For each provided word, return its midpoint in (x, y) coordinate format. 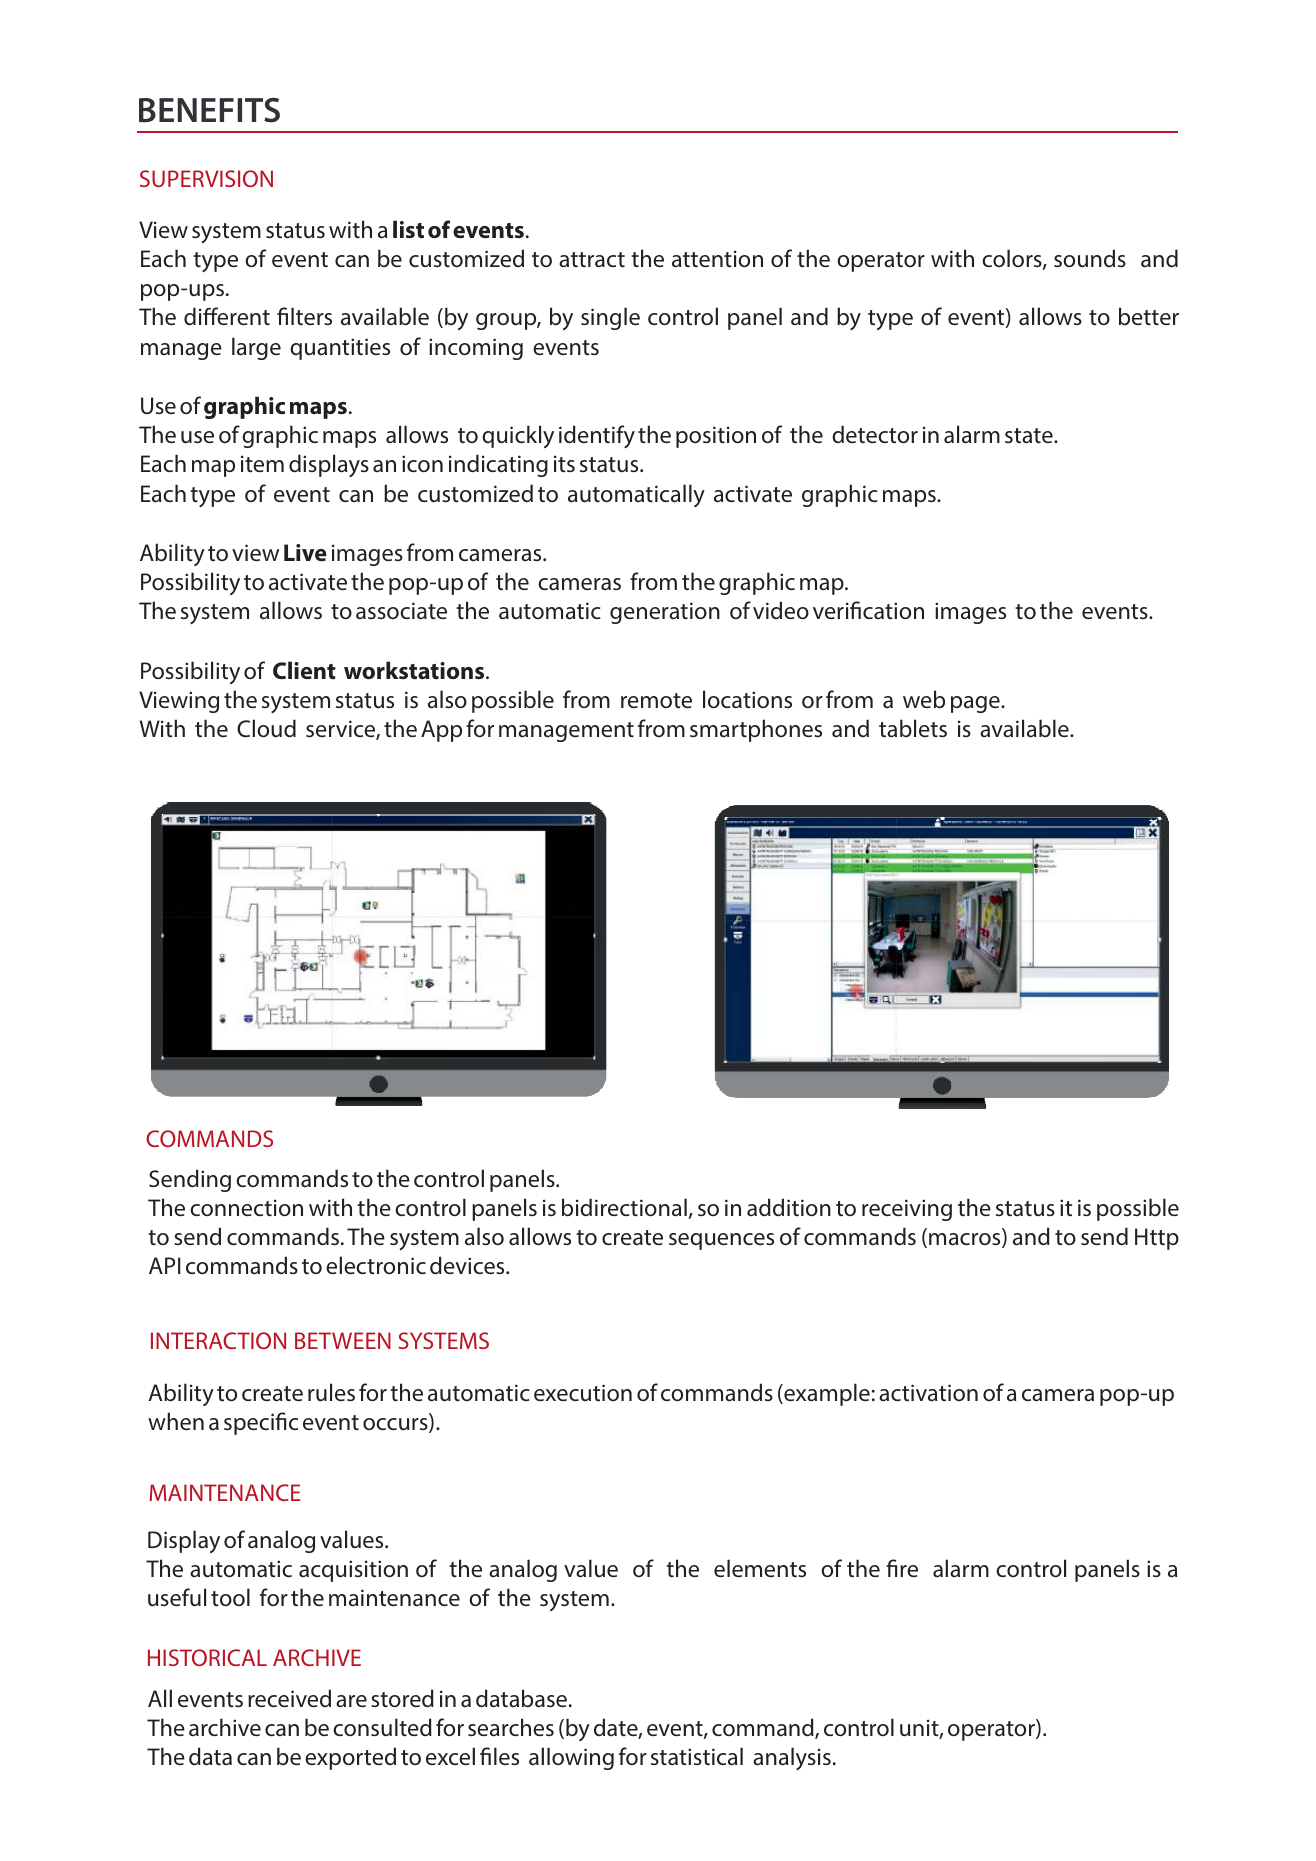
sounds (1090, 258)
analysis (792, 1758)
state (1030, 436)
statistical (697, 1756)
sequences (721, 1241)
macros (966, 1240)
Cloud (266, 728)
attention (717, 259)
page (976, 704)
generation (665, 613)
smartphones (756, 730)
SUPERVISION (206, 178)
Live (305, 552)
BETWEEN (343, 1340)
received (289, 1698)
